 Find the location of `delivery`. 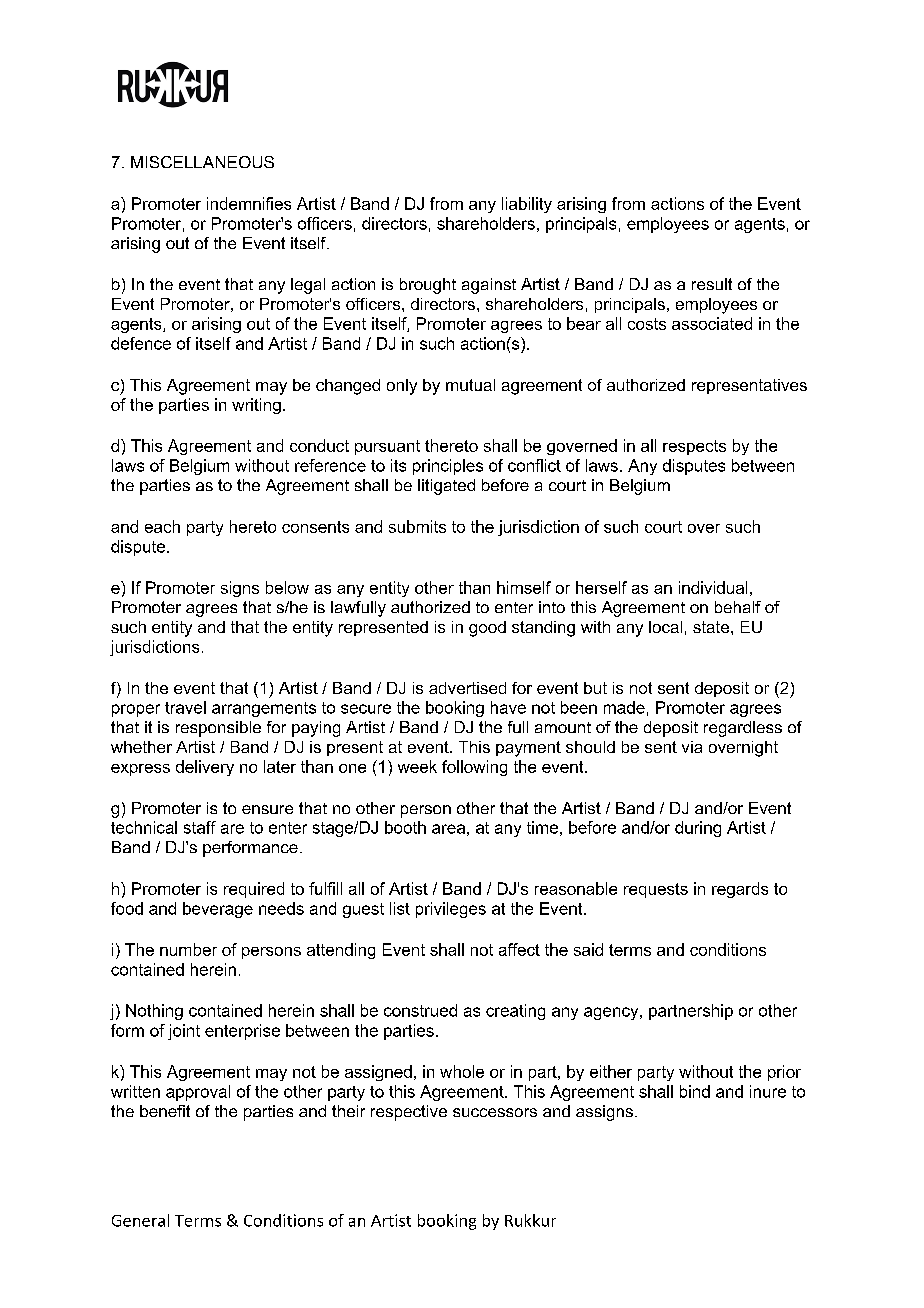

delivery is located at coordinates (205, 768).
